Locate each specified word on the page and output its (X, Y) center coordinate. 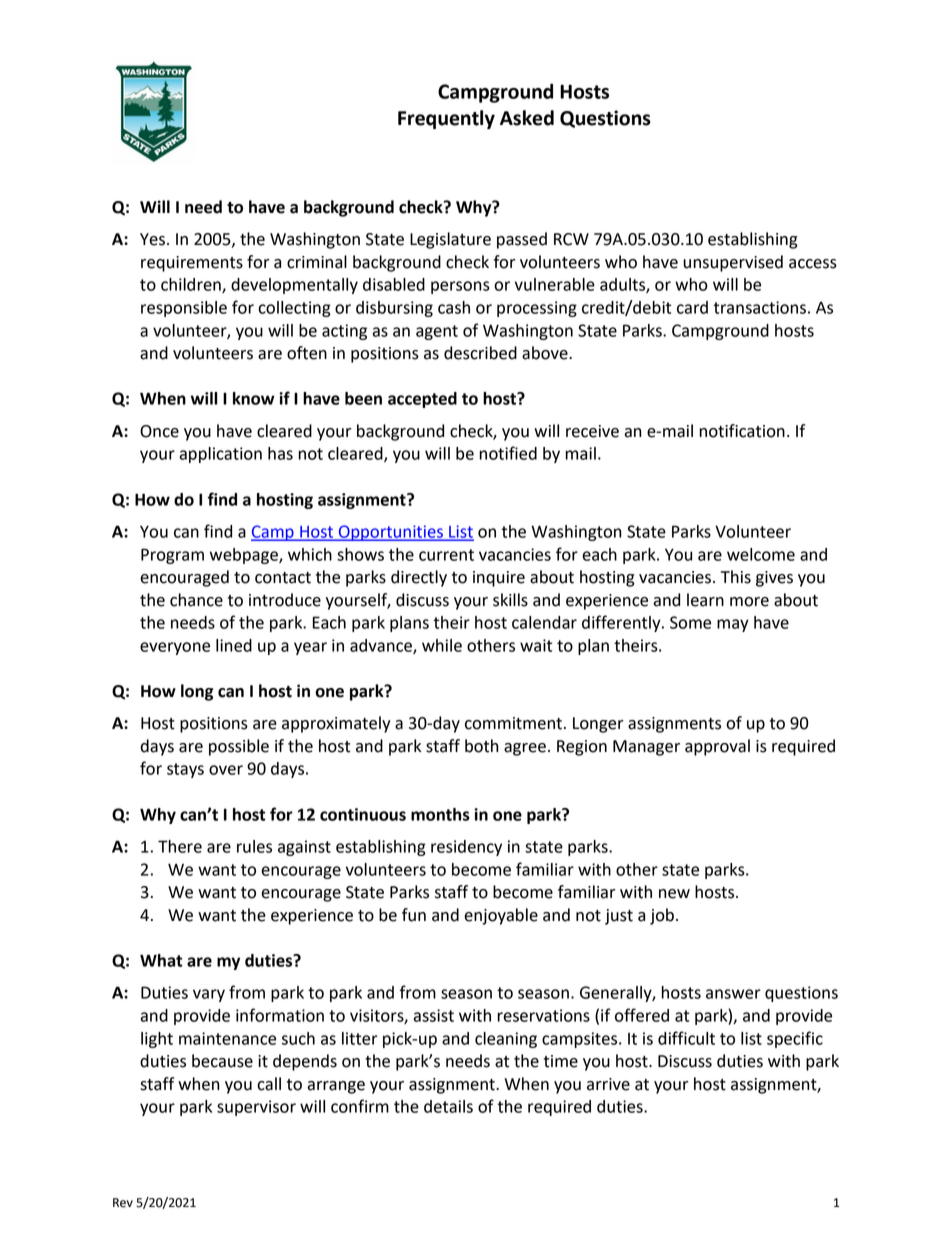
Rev (123, 1203)
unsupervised (733, 263)
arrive (608, 1084)
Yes (154, 239)
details (448, 1106)
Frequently (446, 119)
